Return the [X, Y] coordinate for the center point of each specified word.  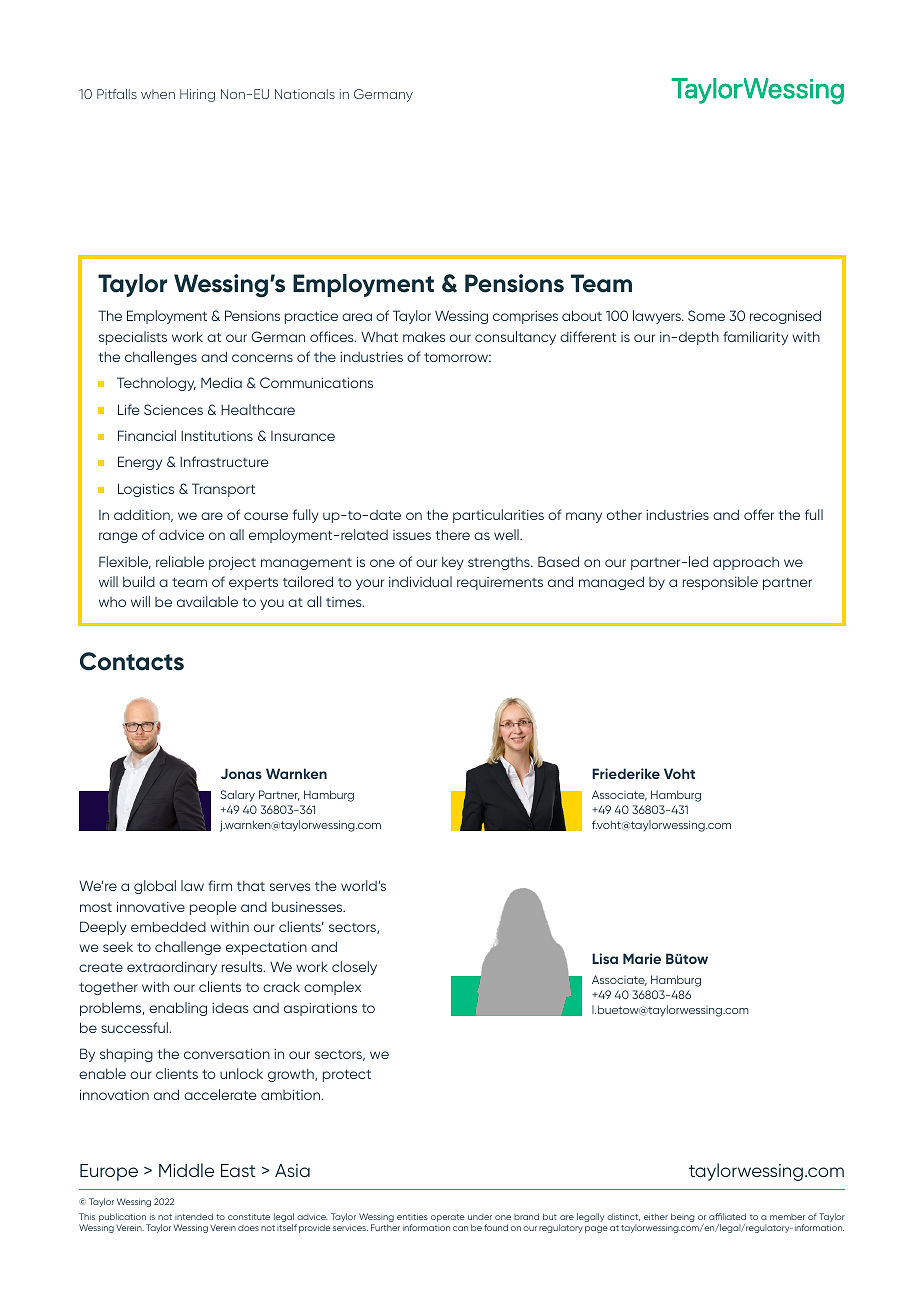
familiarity [755, 338]
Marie [642, 958]
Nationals [305, 94]
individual [420, 581]
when [158, 94]
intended [194, 1216]
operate [448, 1218]
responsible [720, 583]
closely [354, 968]
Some [706, 315]
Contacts [132, 661]
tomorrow [457, 357]
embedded [168, 926]
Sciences [173, 409]
